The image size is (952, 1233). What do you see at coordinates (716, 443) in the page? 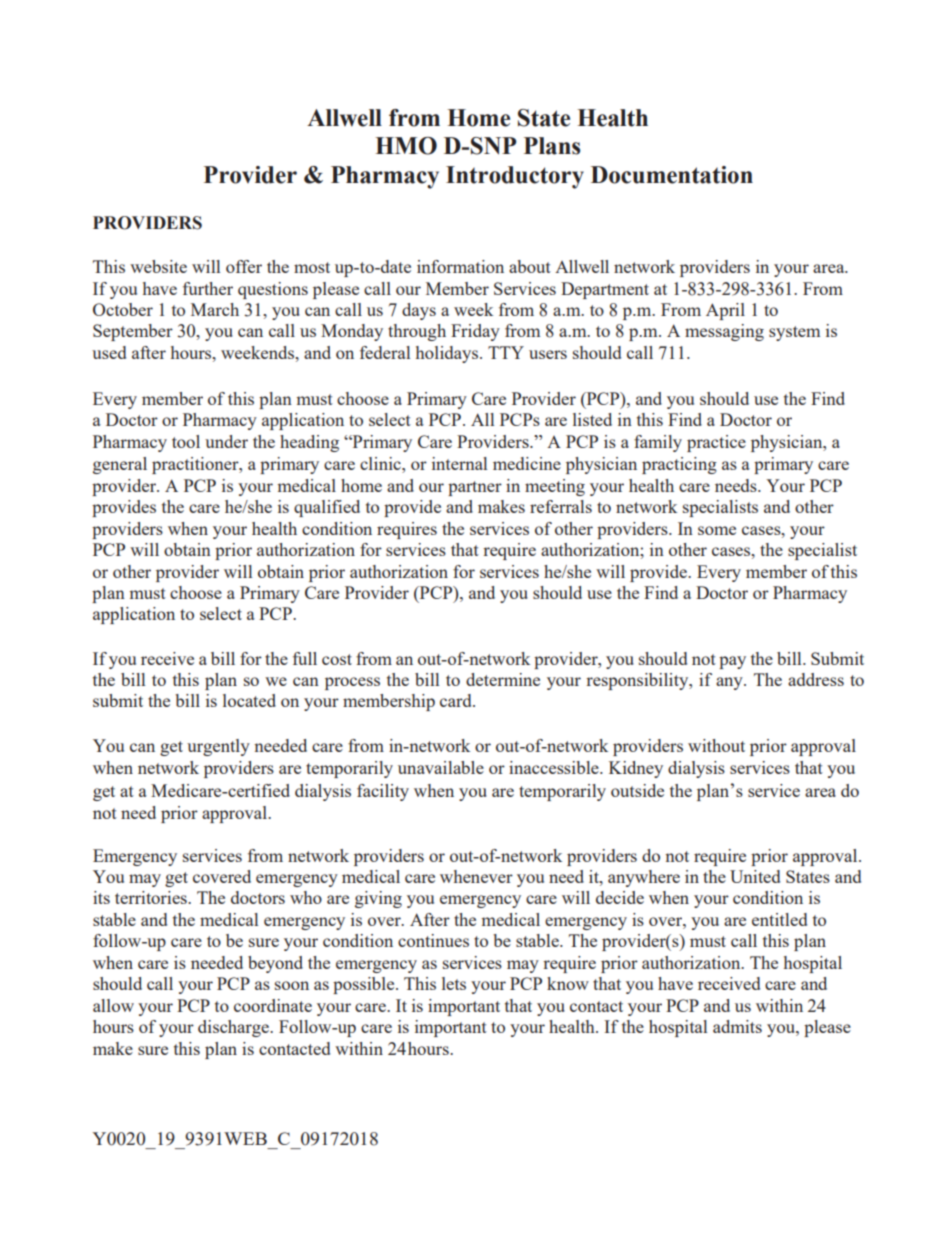
I see `practice` at bounding box center [716, 443].
